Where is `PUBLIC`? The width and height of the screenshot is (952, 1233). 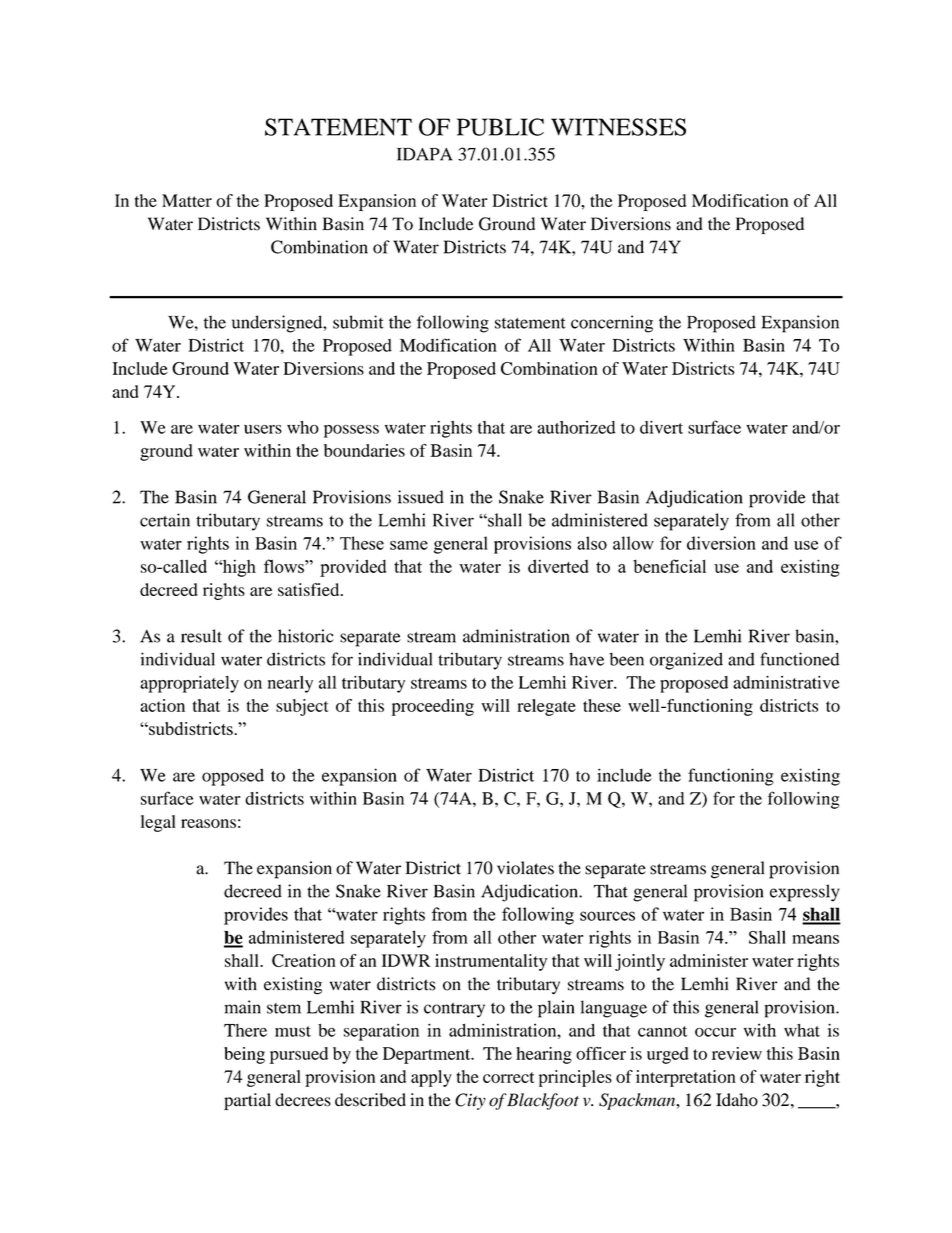 PUBLIC is located at coordinates (500, 127).
